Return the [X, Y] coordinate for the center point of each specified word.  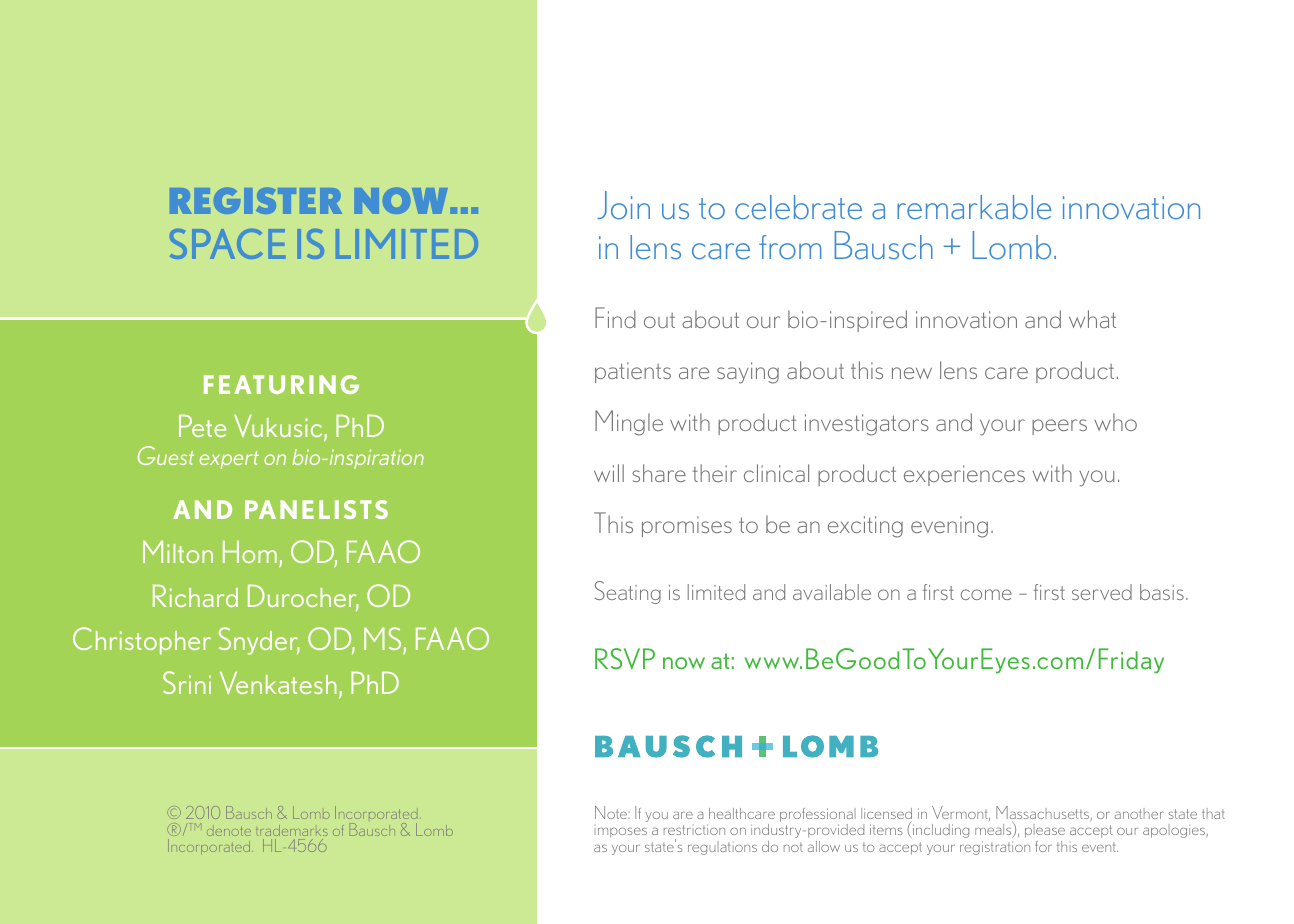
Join [623, 205]
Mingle [629, 423]
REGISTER [256, 200]
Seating [628, 592]
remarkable [974, 207]
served [1102, 592]
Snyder [259, 641]
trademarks [291, 830]
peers [1059, 427]
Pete [202, 425]
